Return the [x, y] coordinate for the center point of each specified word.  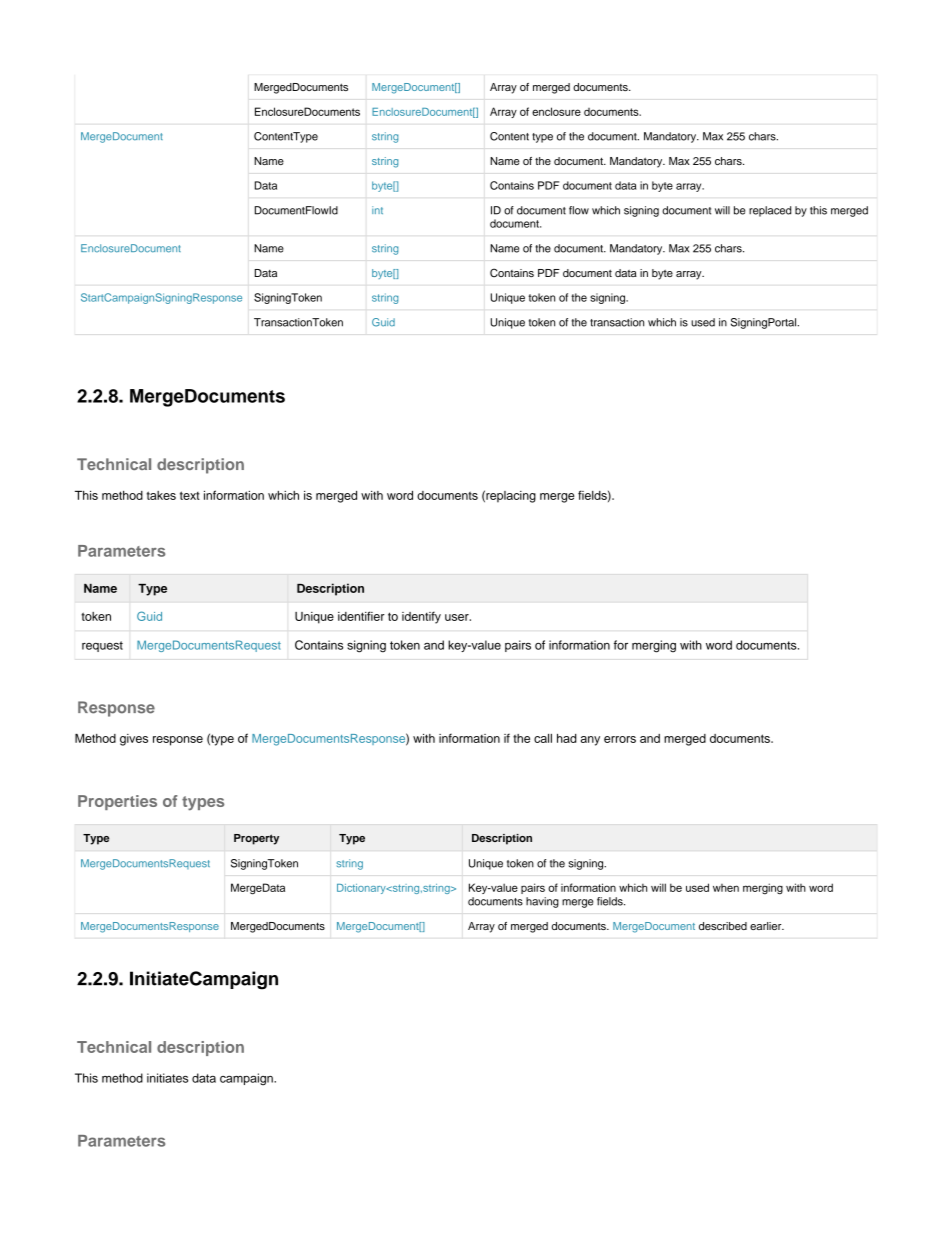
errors [620, 739]
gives [134, 740]
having [542, 902]
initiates [167, 1078]
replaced [770, 211]
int [377, 210]
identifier [361, 616]
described [723, 926]
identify [421, 617]
